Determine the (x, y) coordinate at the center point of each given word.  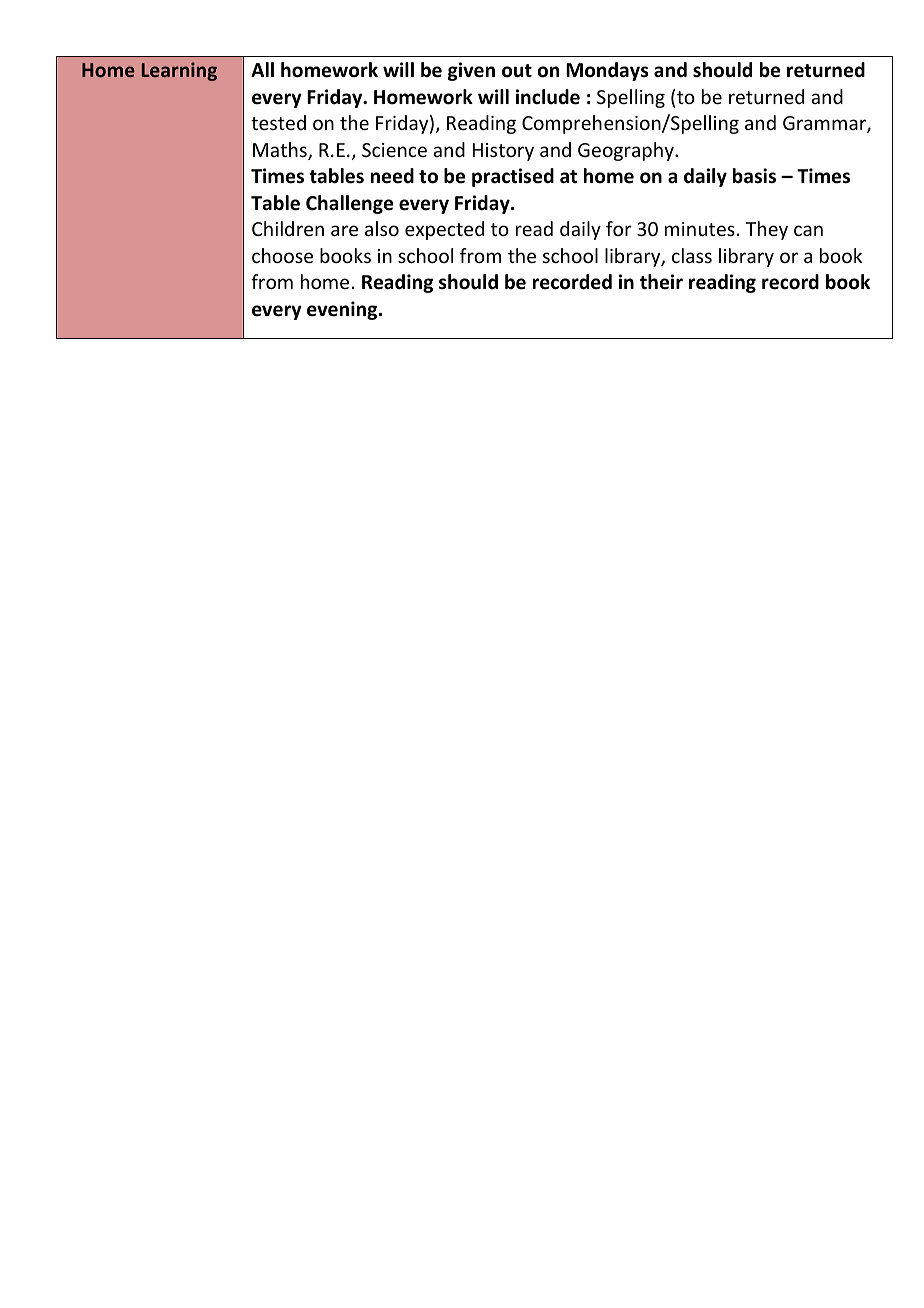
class (692, 255)
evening (343, 310)
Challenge (349, 204)
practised (513, 177)
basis (754, 176)
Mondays (607, 71)
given (471, 71)
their (661, 282)
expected (444, 230)
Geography (627, 151)
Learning (179, 71)
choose (282, 255)
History (503, 152)
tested (278, 122)
